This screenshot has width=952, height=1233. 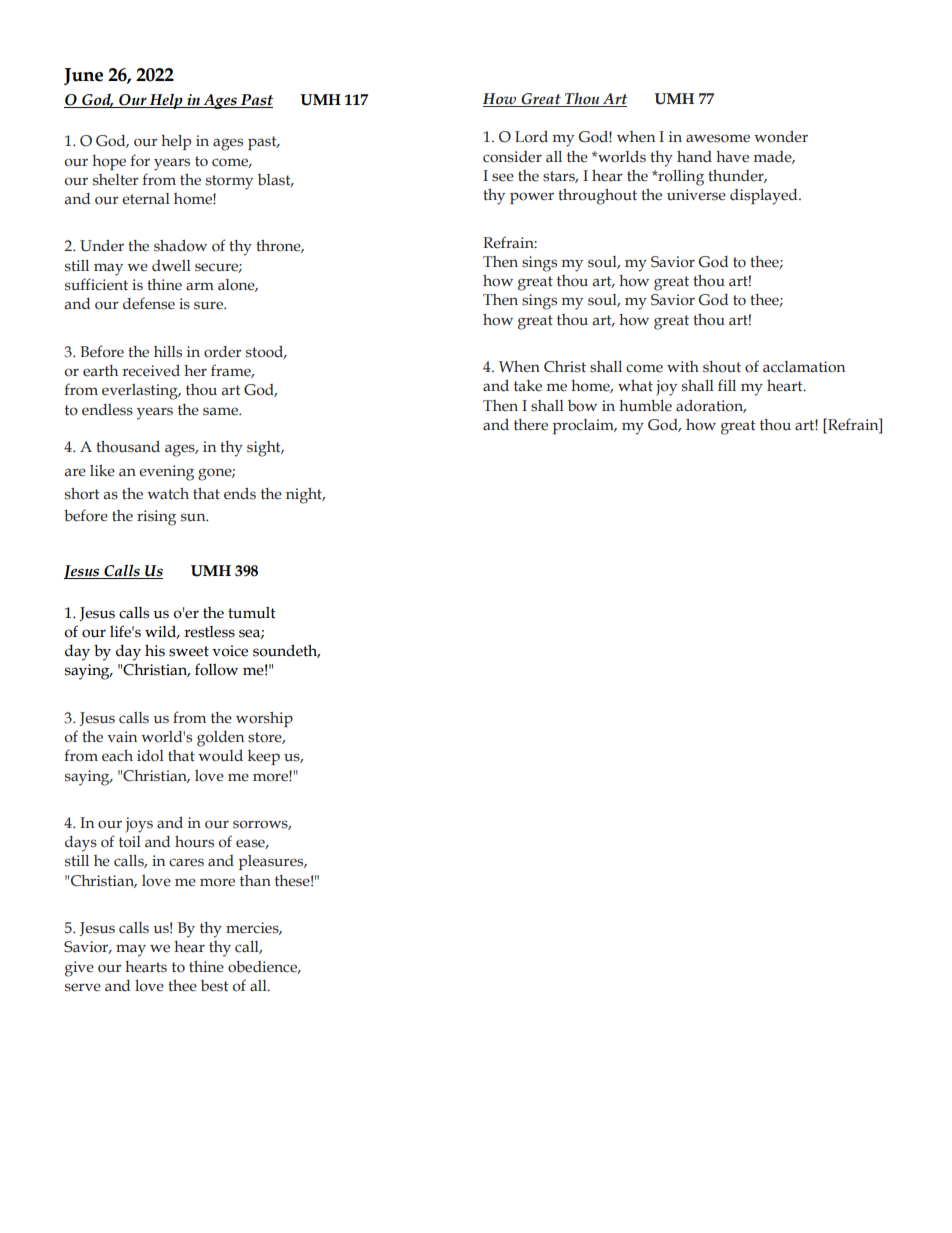 What do you see at coordinates (83, 76) in the screenshot?
I see `June` at bounding box center [83, 76].
